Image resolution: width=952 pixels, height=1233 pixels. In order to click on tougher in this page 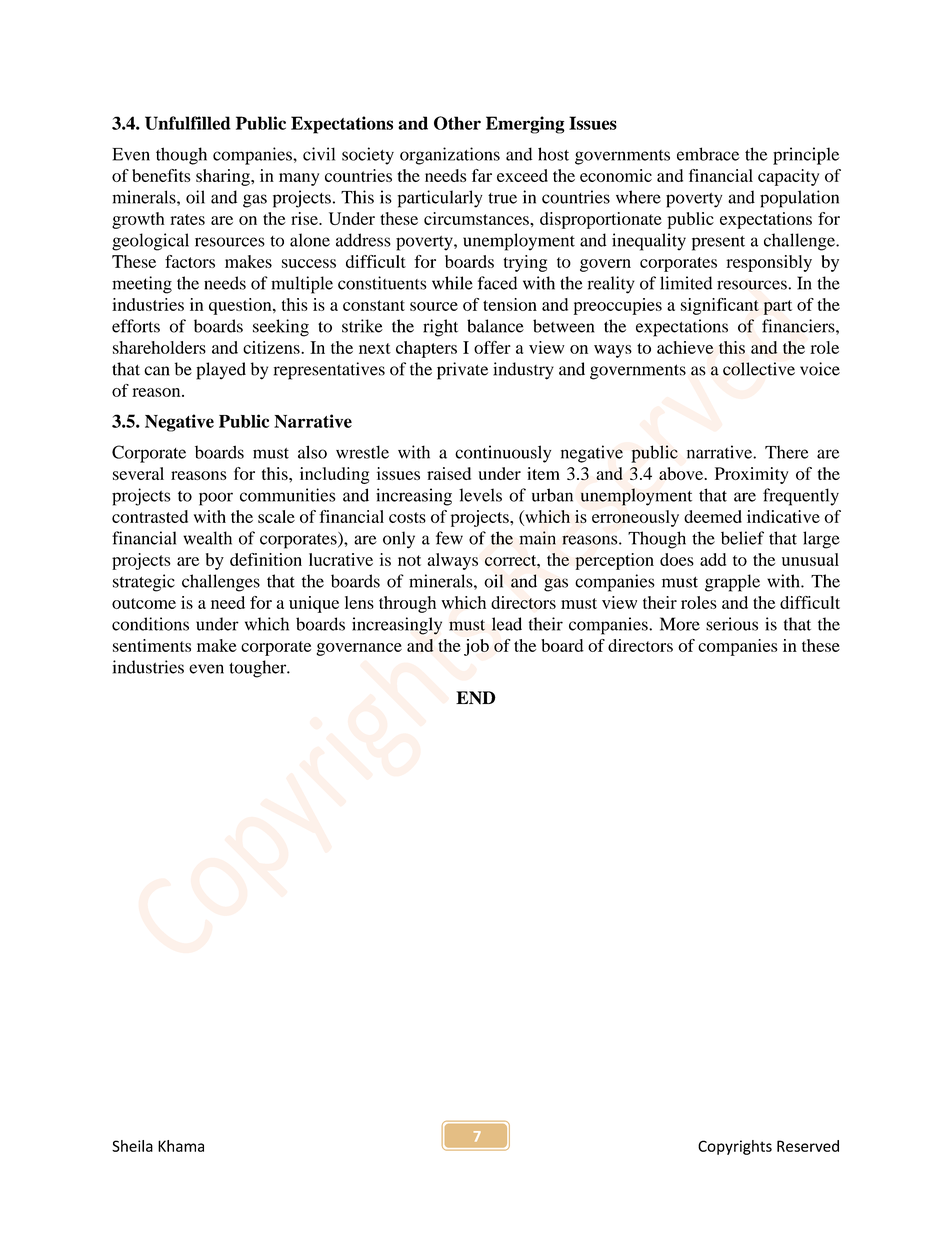, I will do `click(259, 669)`.
